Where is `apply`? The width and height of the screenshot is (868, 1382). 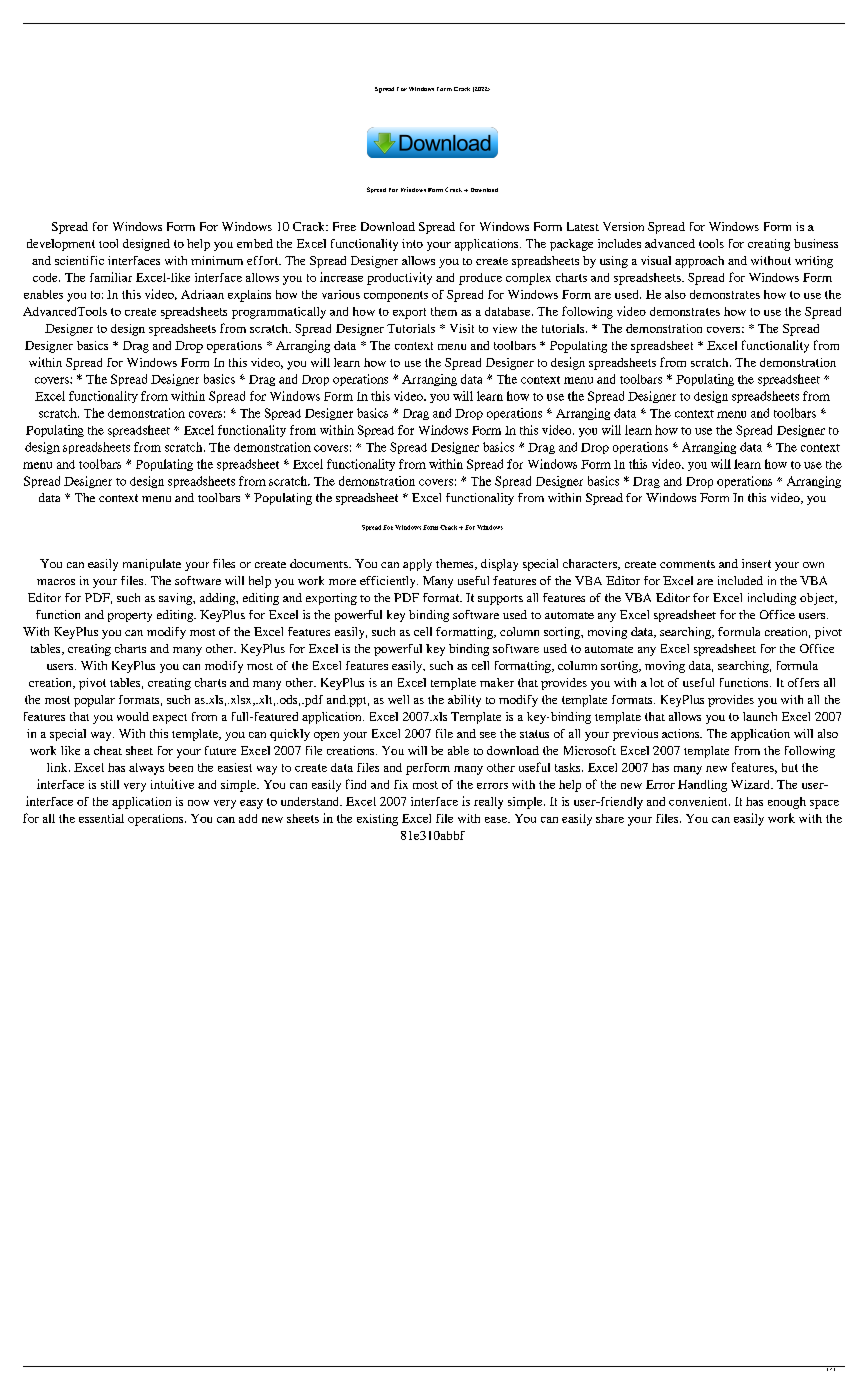
apply is located at coordinates (417, 565).
